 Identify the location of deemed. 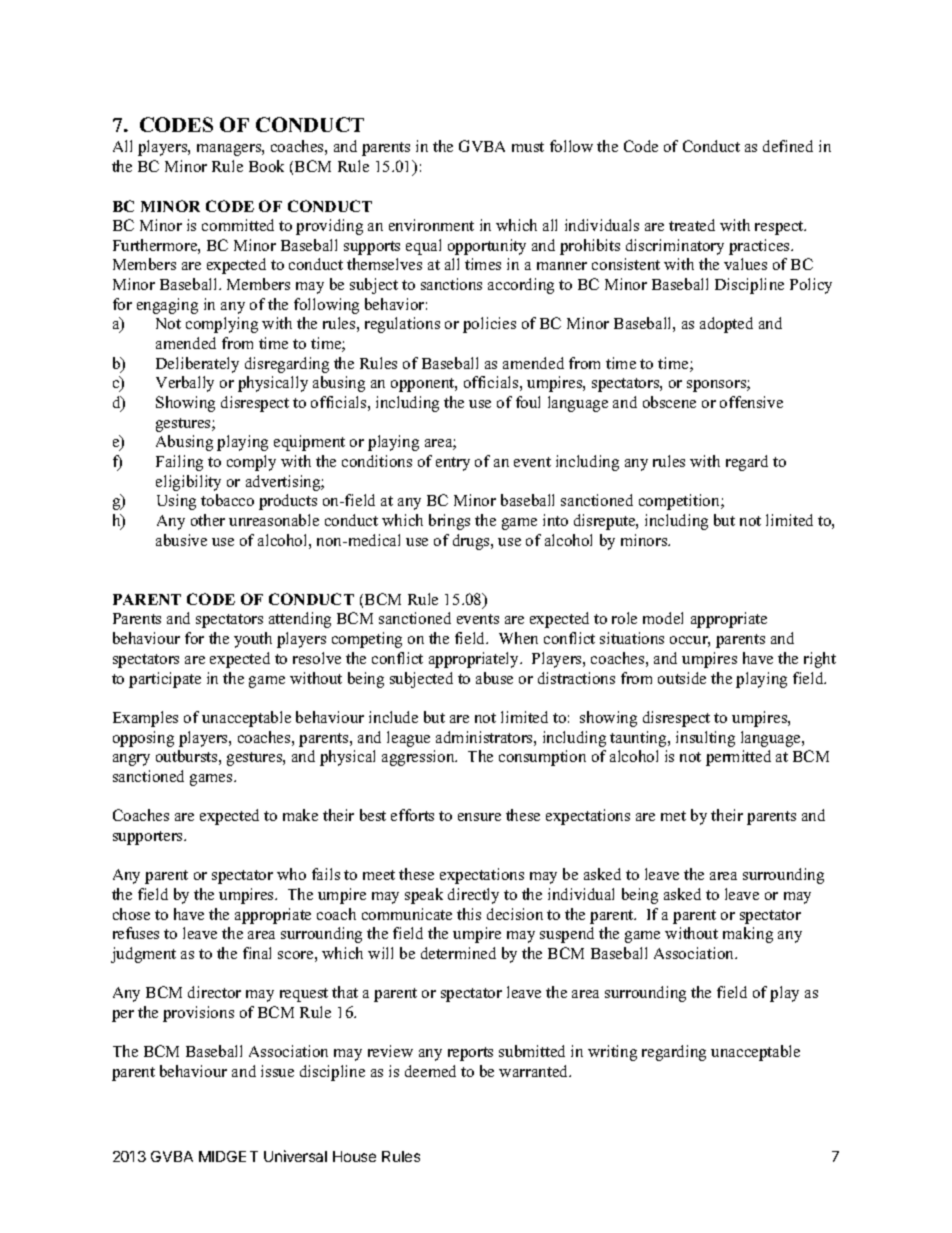
(430, 1071).
